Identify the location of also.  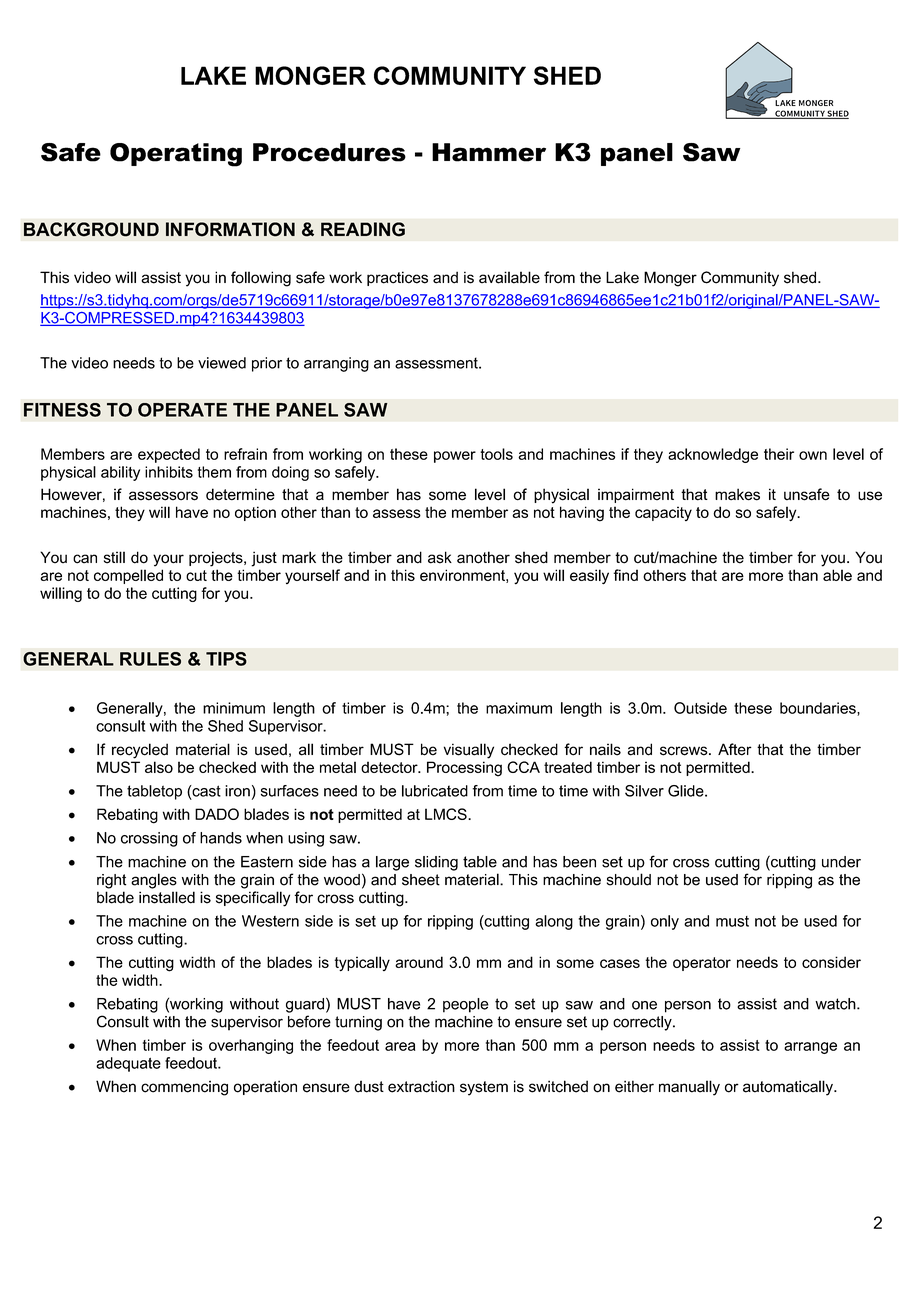
(159, 767).
